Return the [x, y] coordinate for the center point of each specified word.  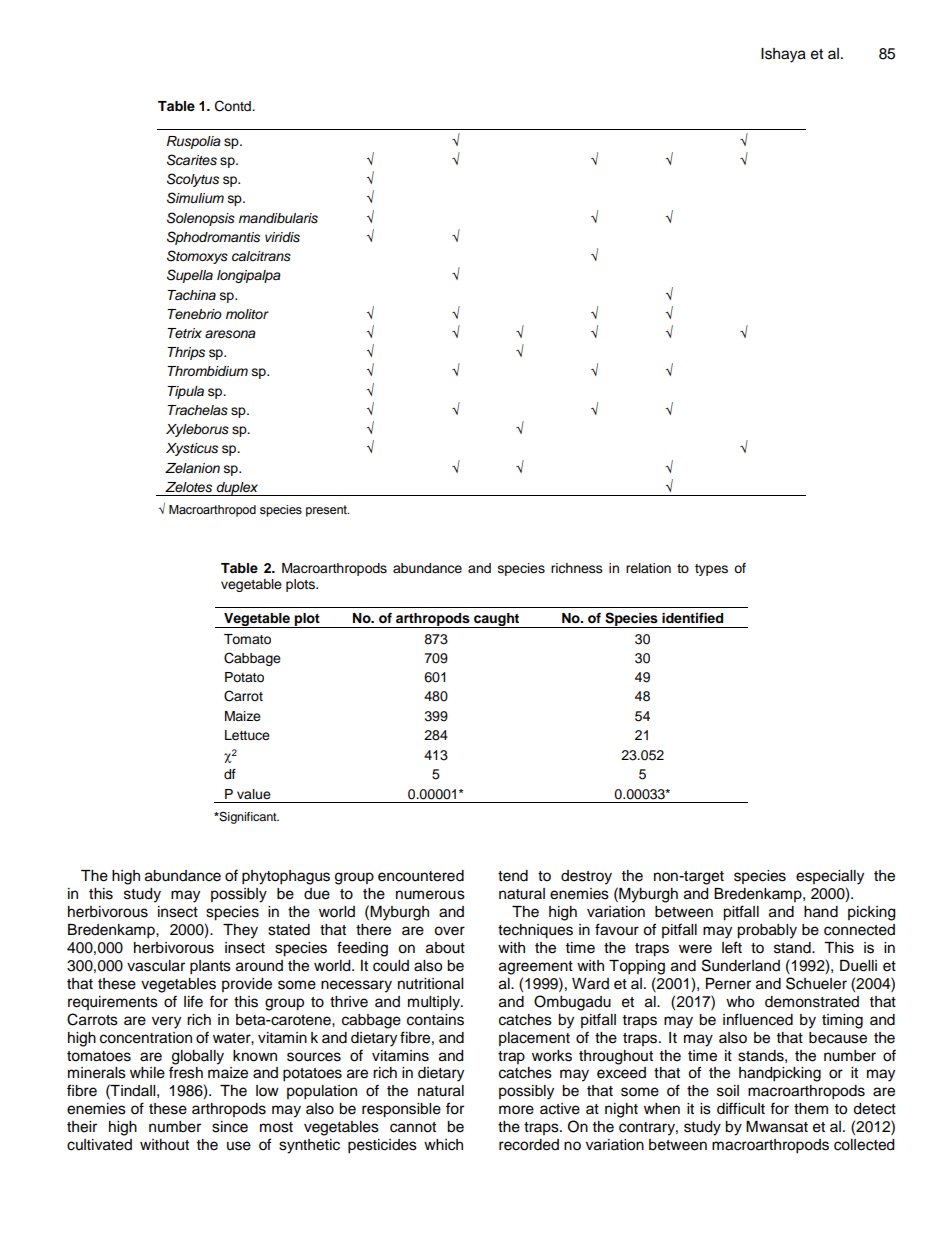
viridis [282, 237]
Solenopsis [201, 219]
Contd [234, 106]
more [516, 1110]
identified [692, 618]
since [230, 1127]
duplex [237, 489]
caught [497, 620]
